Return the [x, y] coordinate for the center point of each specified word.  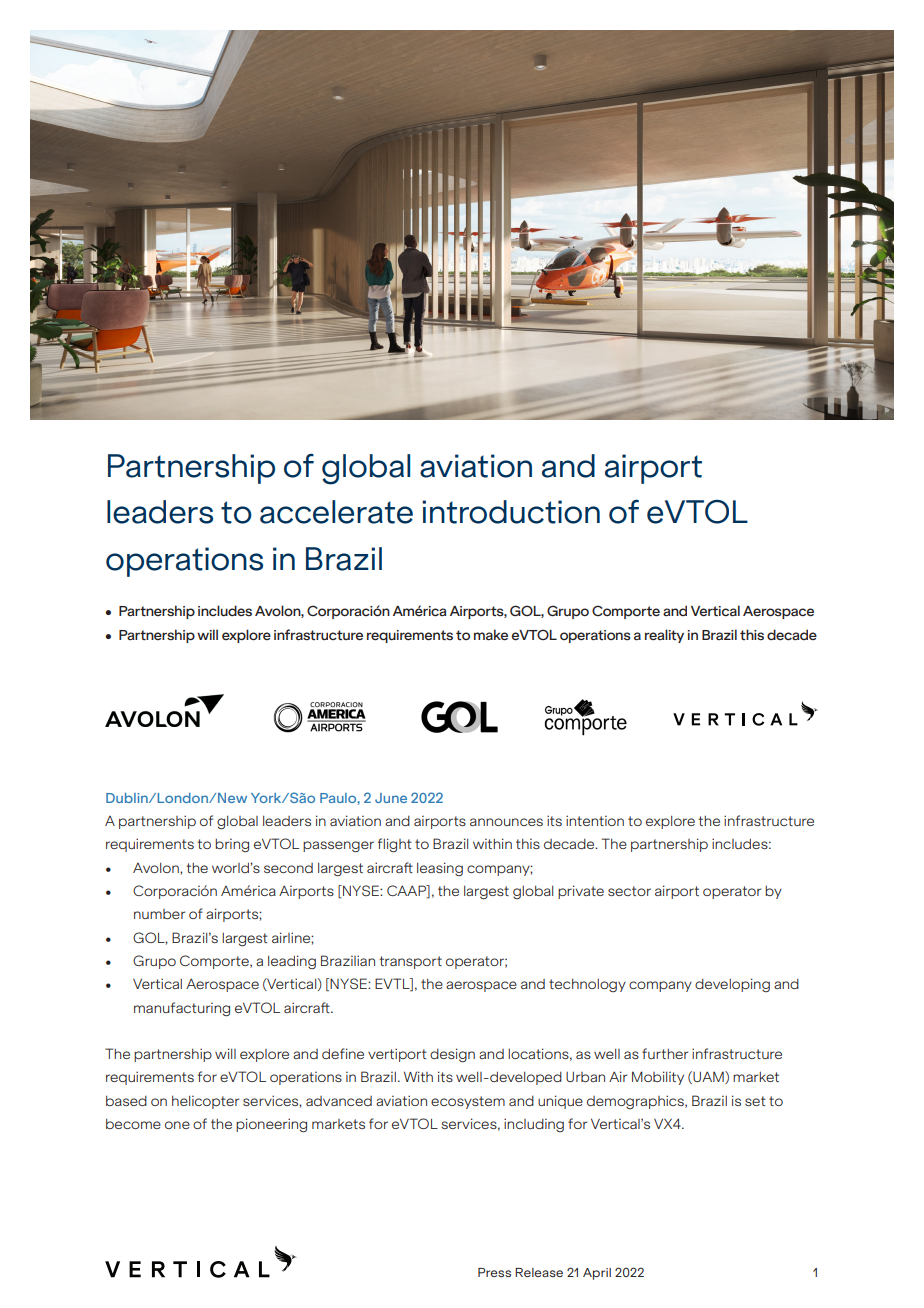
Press [494, 1272]
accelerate [336, 512]
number [159, 914]
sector [629, 891]
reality [664, 636]
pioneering [271, 1125]
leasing [440, 869]
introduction [511, 512]
